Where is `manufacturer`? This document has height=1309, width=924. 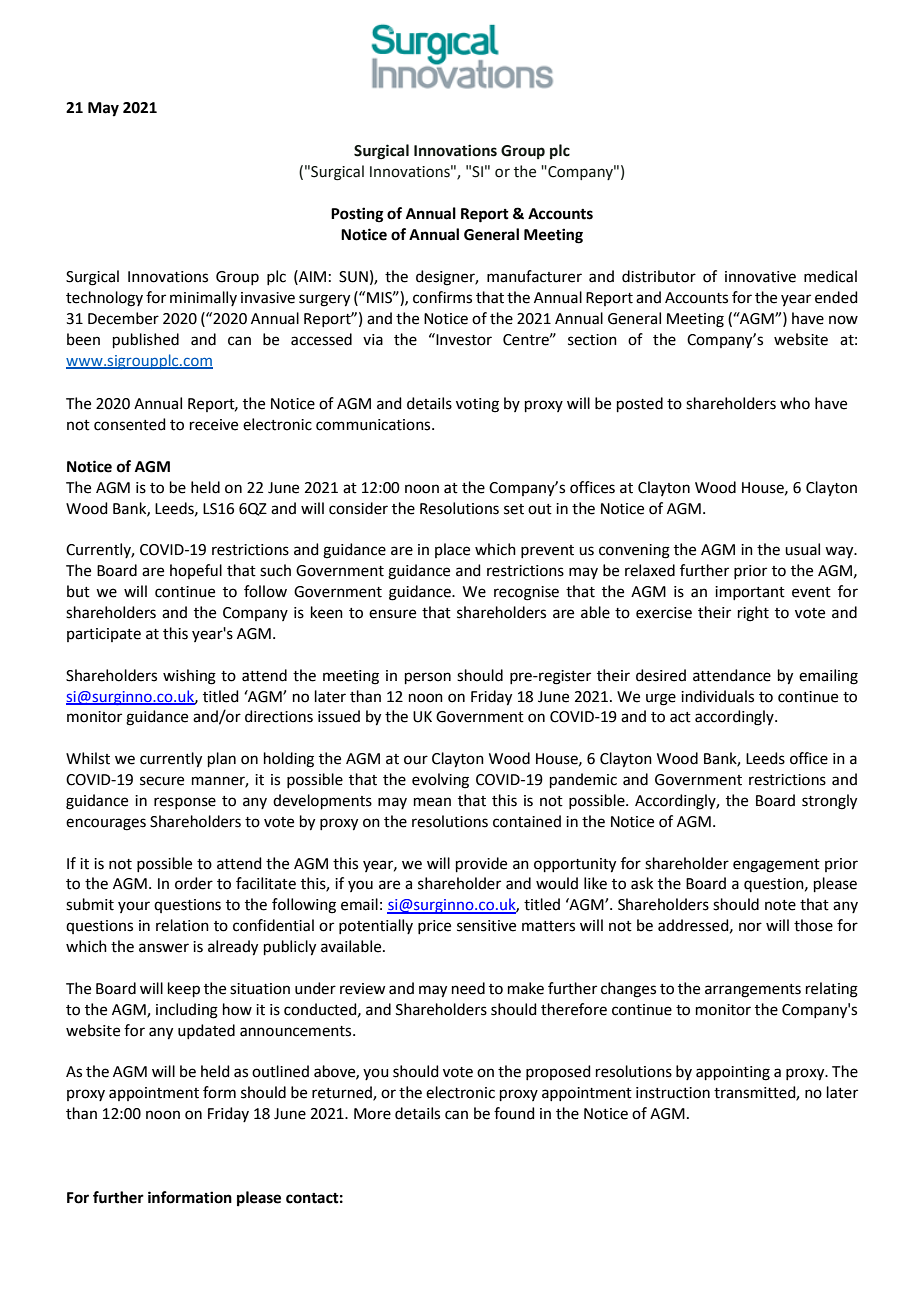
manufacturer is located at coordinates (534, 276).
